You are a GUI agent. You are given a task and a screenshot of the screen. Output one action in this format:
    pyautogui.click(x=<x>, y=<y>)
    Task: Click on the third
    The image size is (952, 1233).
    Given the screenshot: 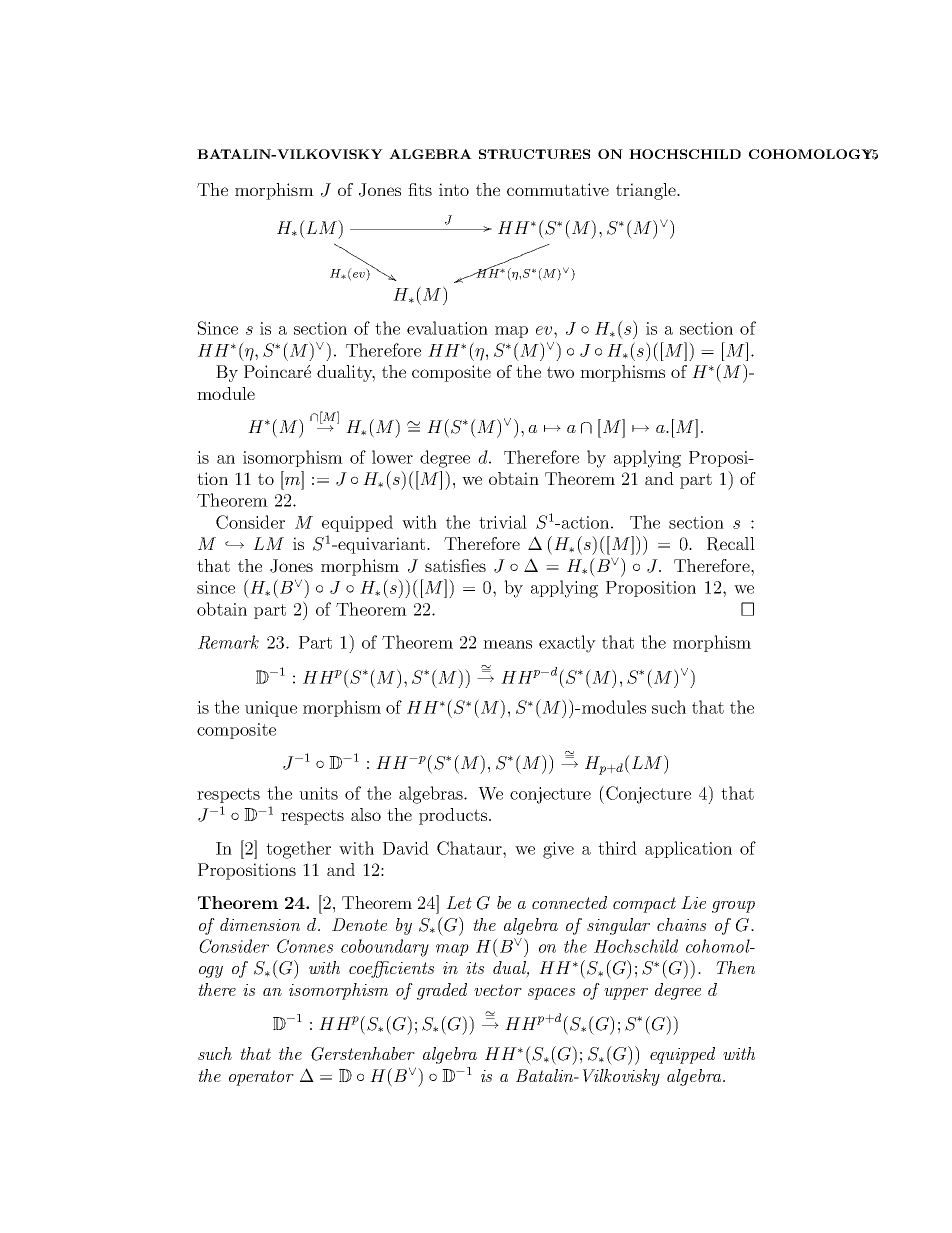 What is the action you would take?
    pyautogui.click(x=617, y=848)
